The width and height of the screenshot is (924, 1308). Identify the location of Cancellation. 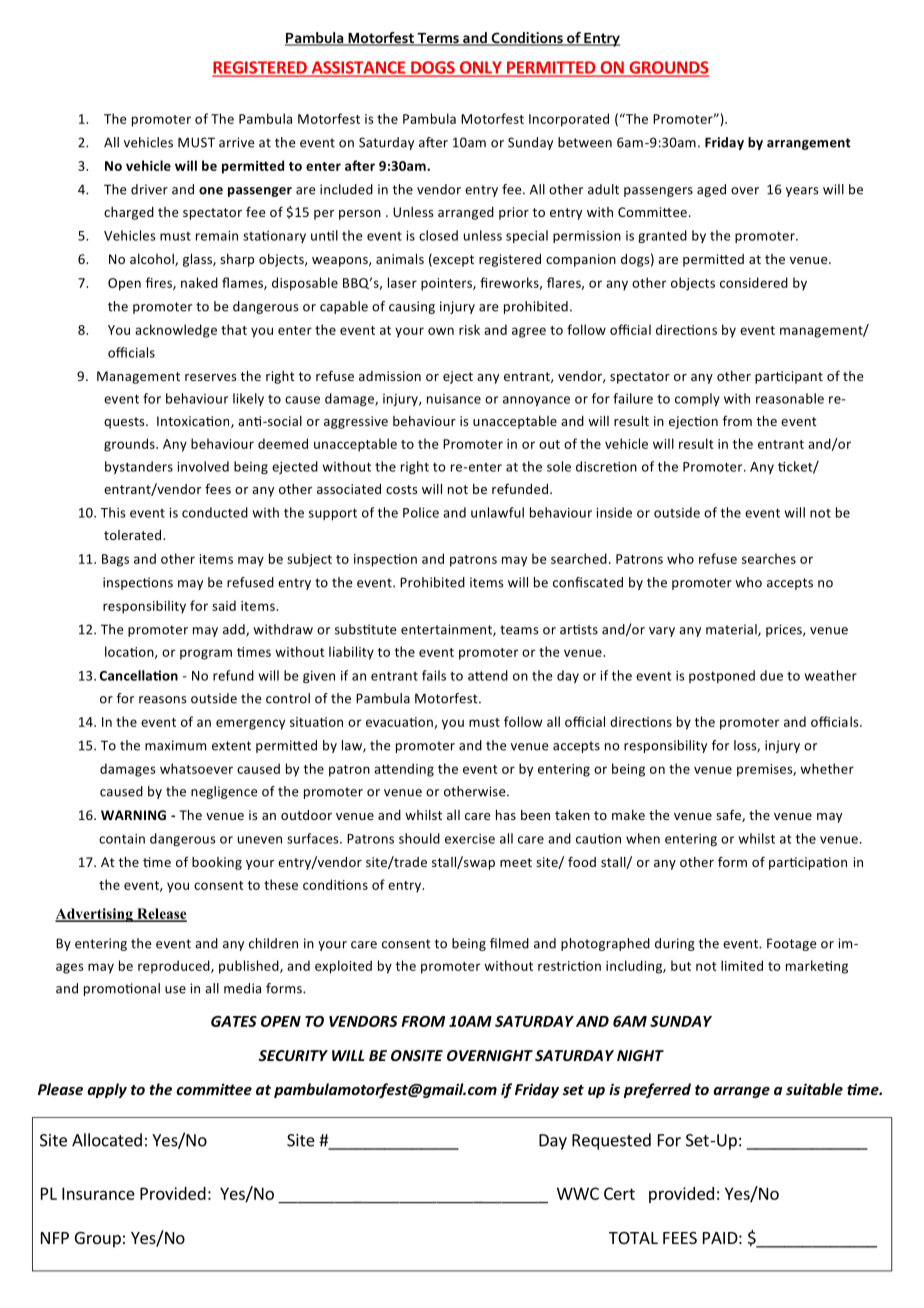
(139, 675).
